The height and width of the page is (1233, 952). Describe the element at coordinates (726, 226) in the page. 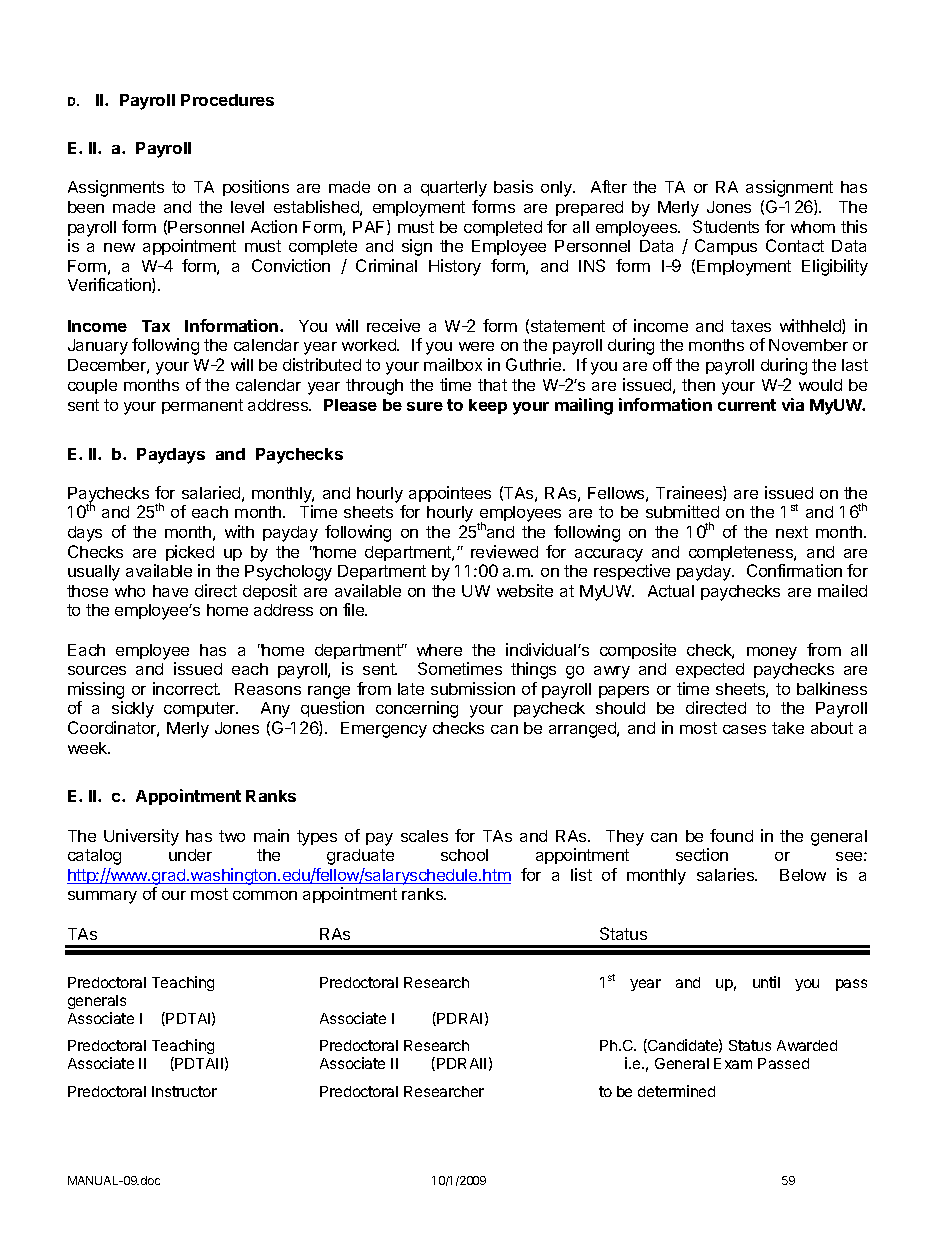

I see `Students` at that location.
